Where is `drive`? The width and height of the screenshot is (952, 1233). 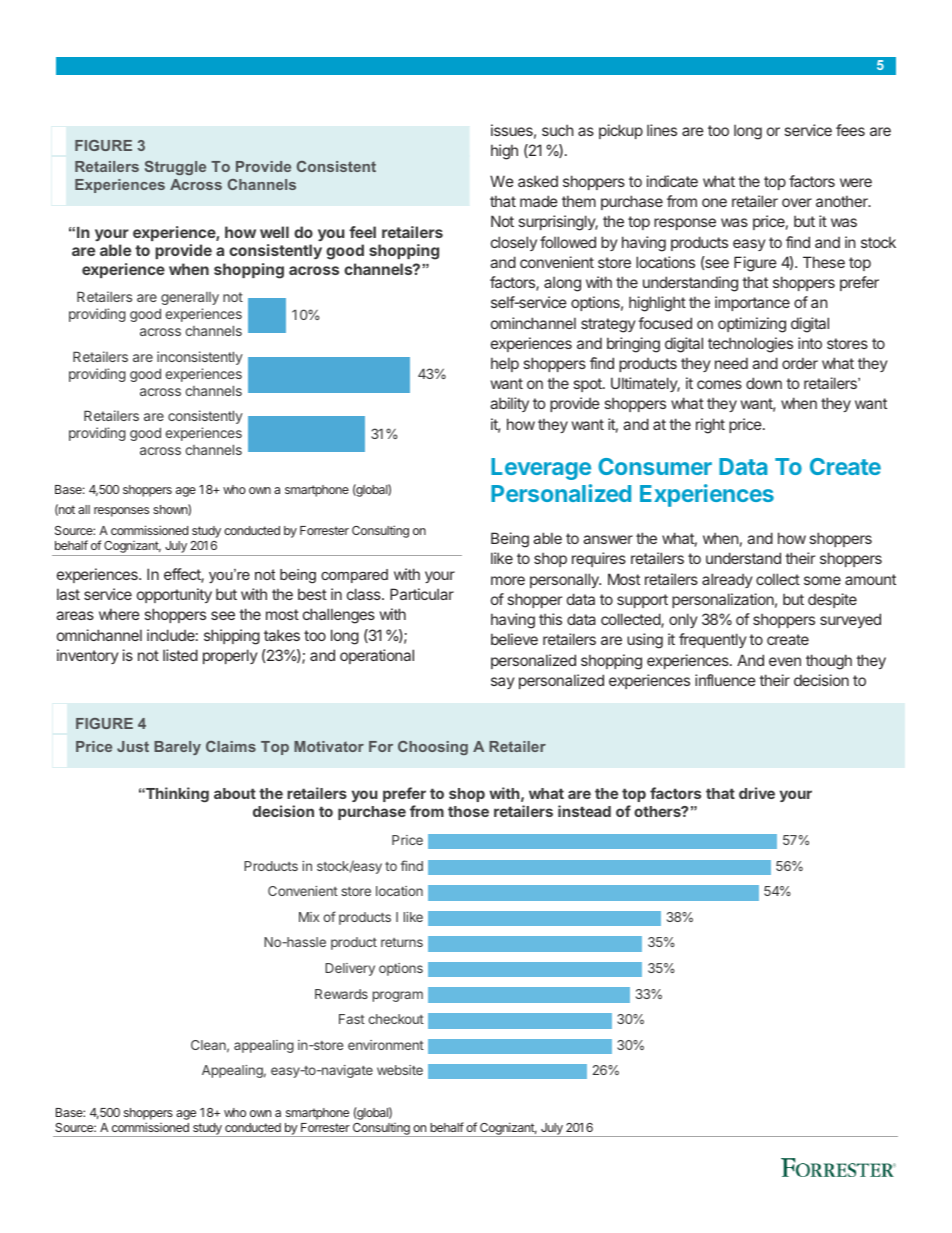
drive is located at coordinates (757, 793).
